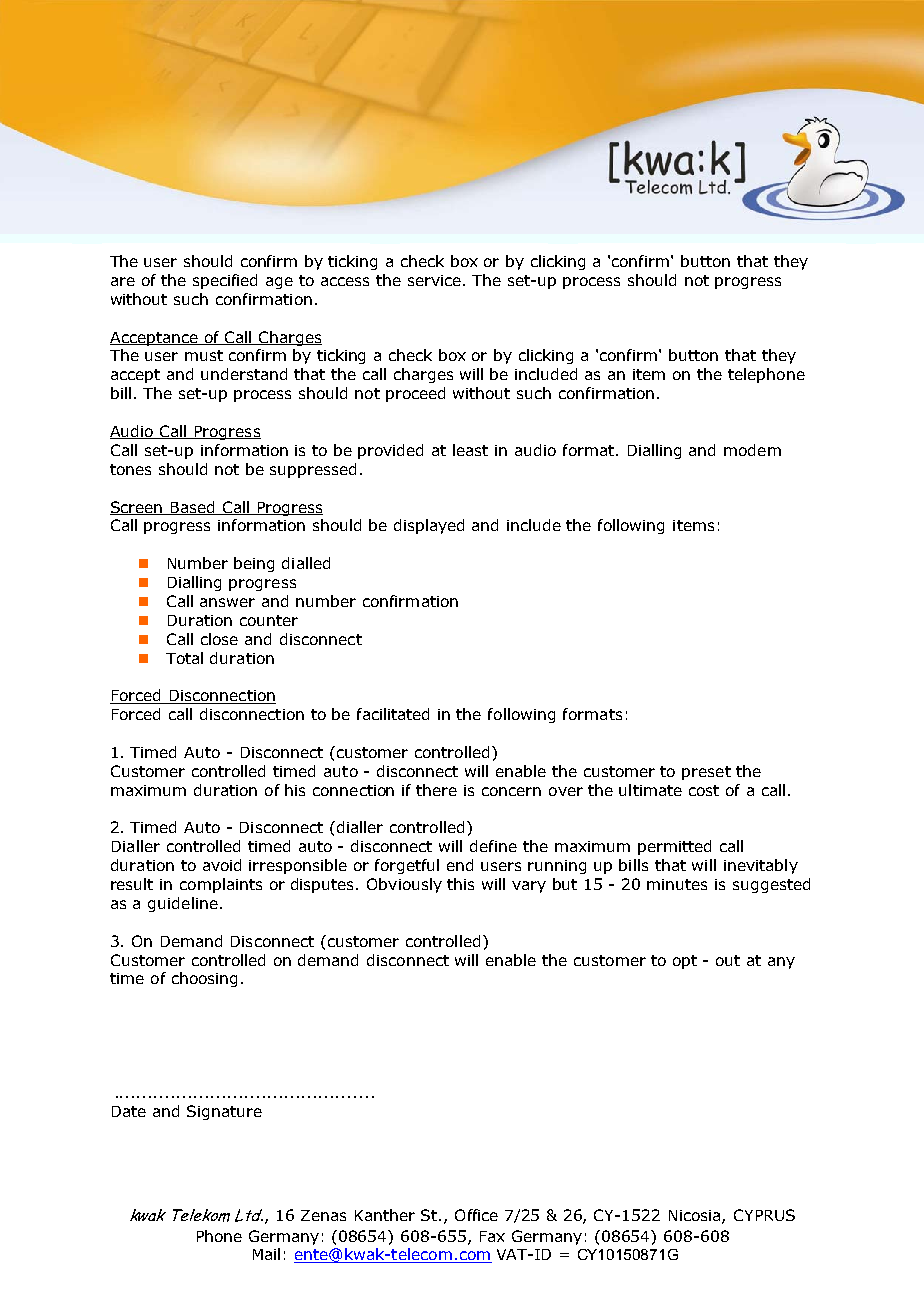 The height and width of the screenshot is (1308, 924). What do you see at coordinates (266, 1254) in the screenshot?
I see `Mail` at bounding box center [266, 1254].
